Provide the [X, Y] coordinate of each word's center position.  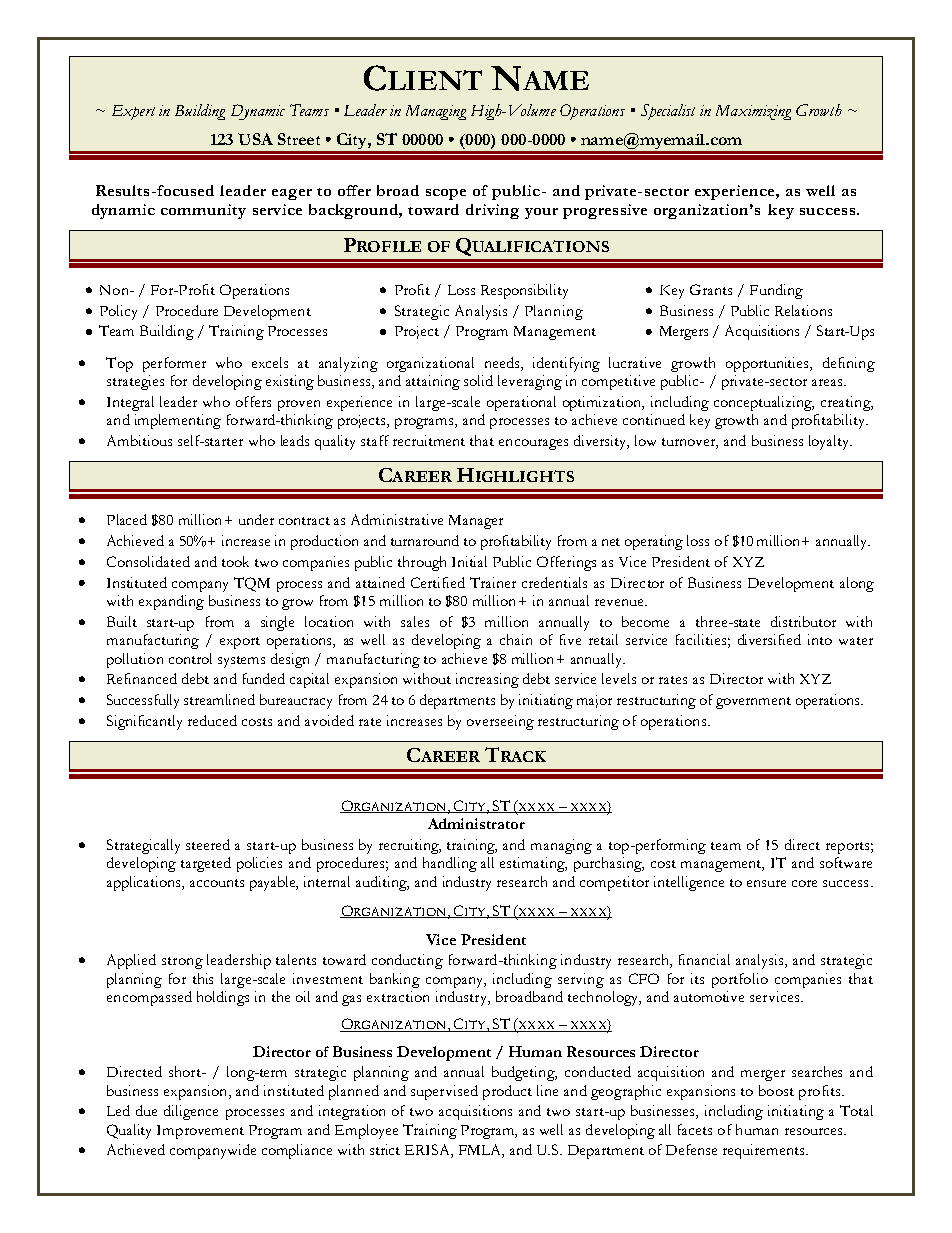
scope [446, 194]
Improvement [200, 1132]
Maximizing [753, 112]
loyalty [830, 442]
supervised [444, 1092]
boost [776, 1090]
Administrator [476, 823]
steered [208, 844]
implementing [178, 421]
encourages [533, 444]
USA [255, 139]
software [846, 862]
